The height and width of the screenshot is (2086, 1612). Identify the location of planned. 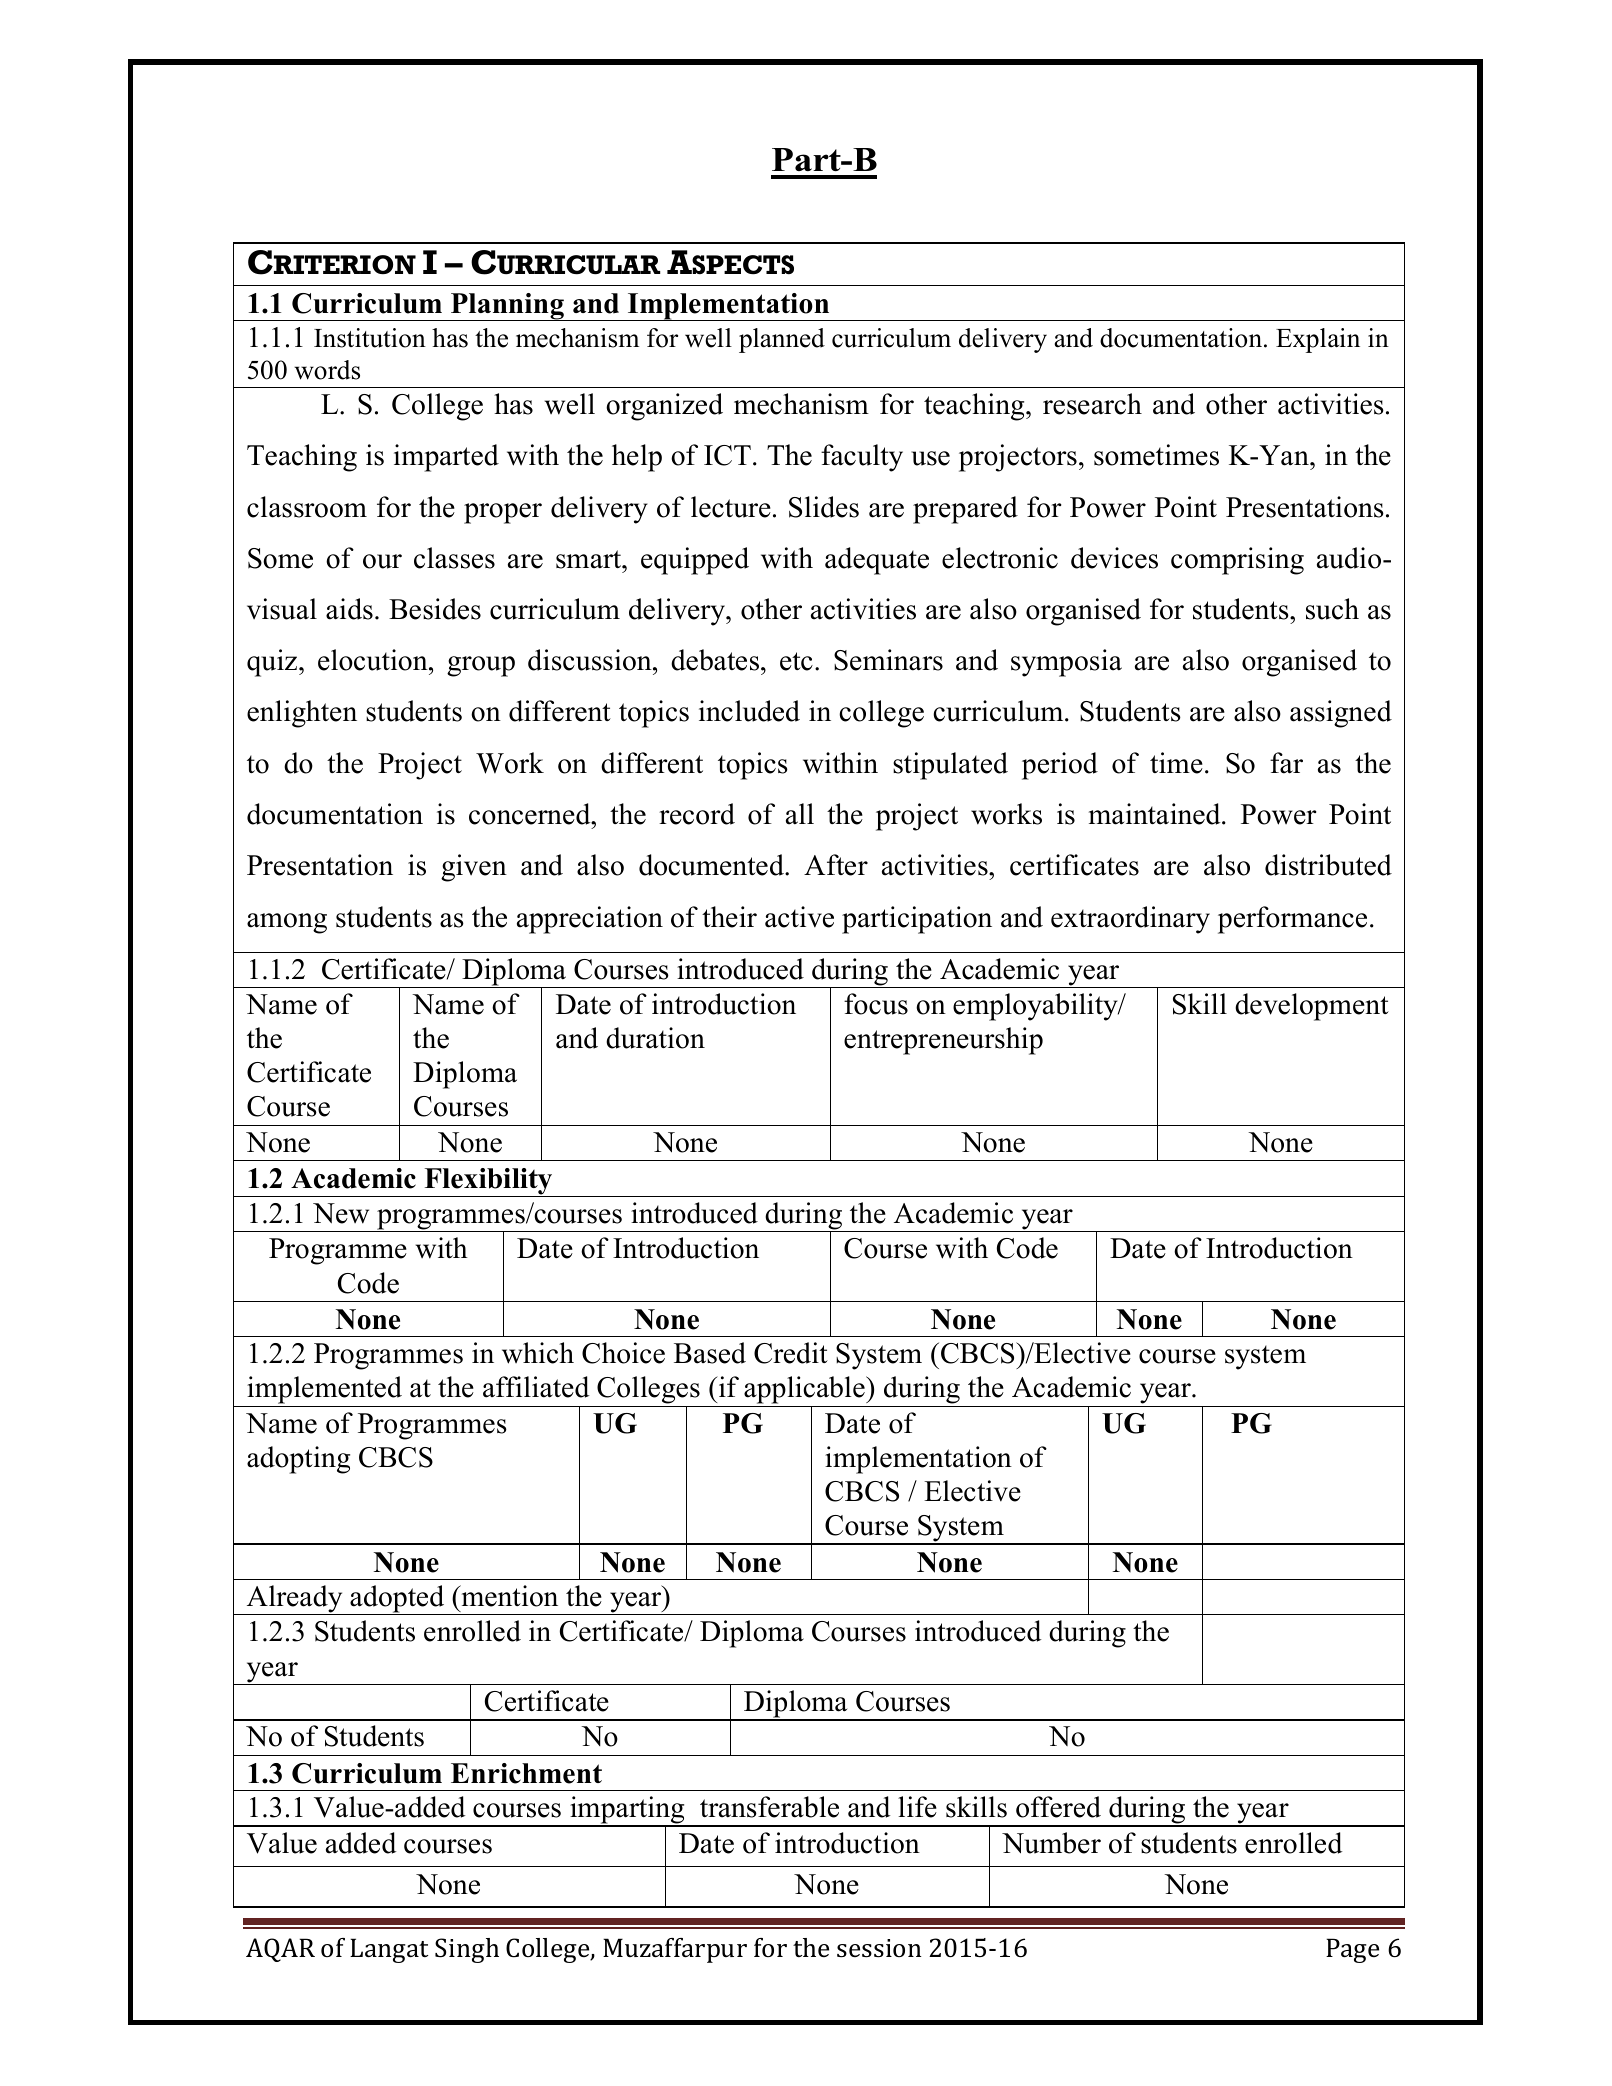
(782, 340).
